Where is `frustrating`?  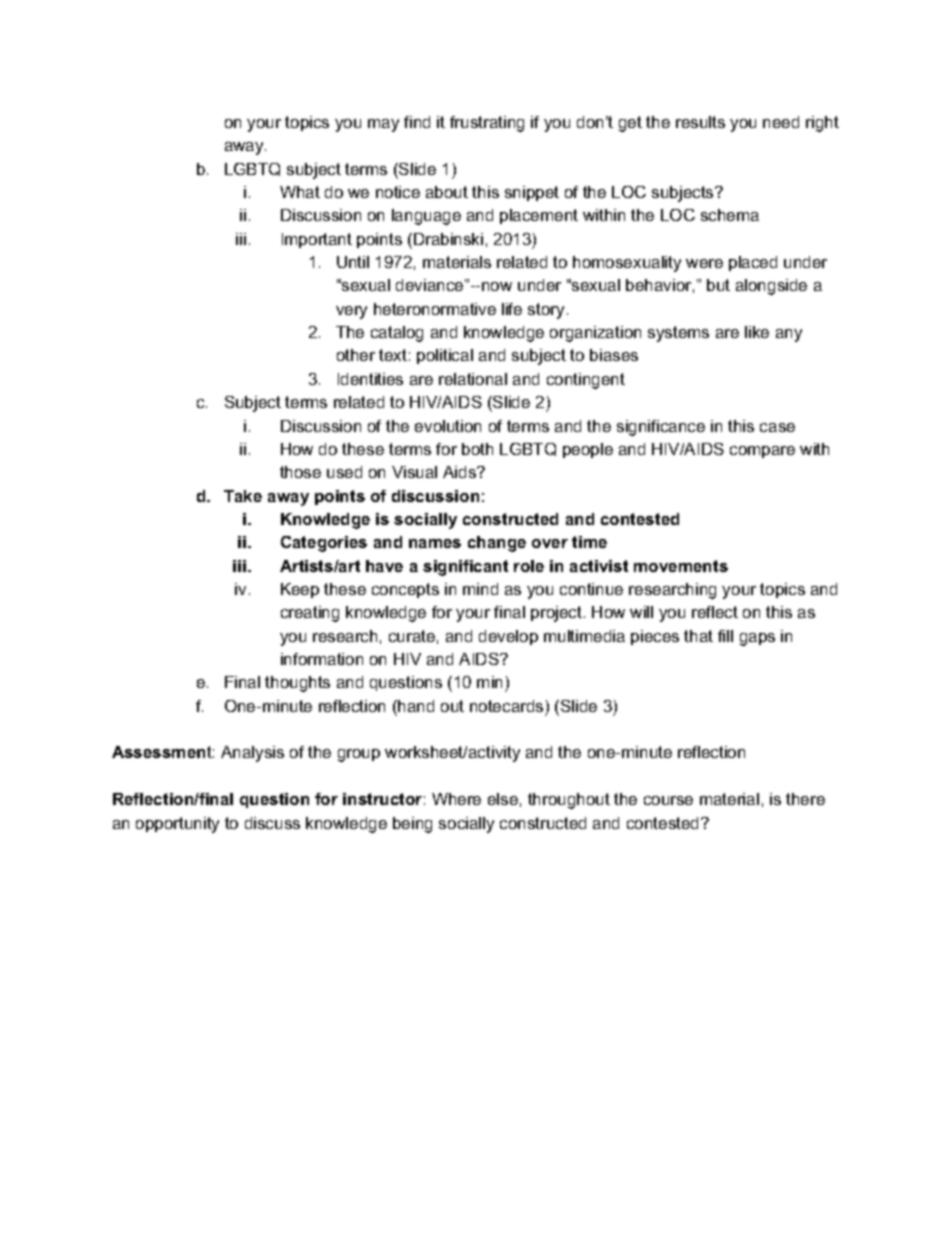 frustrating is located at coordinates (487, 124).
